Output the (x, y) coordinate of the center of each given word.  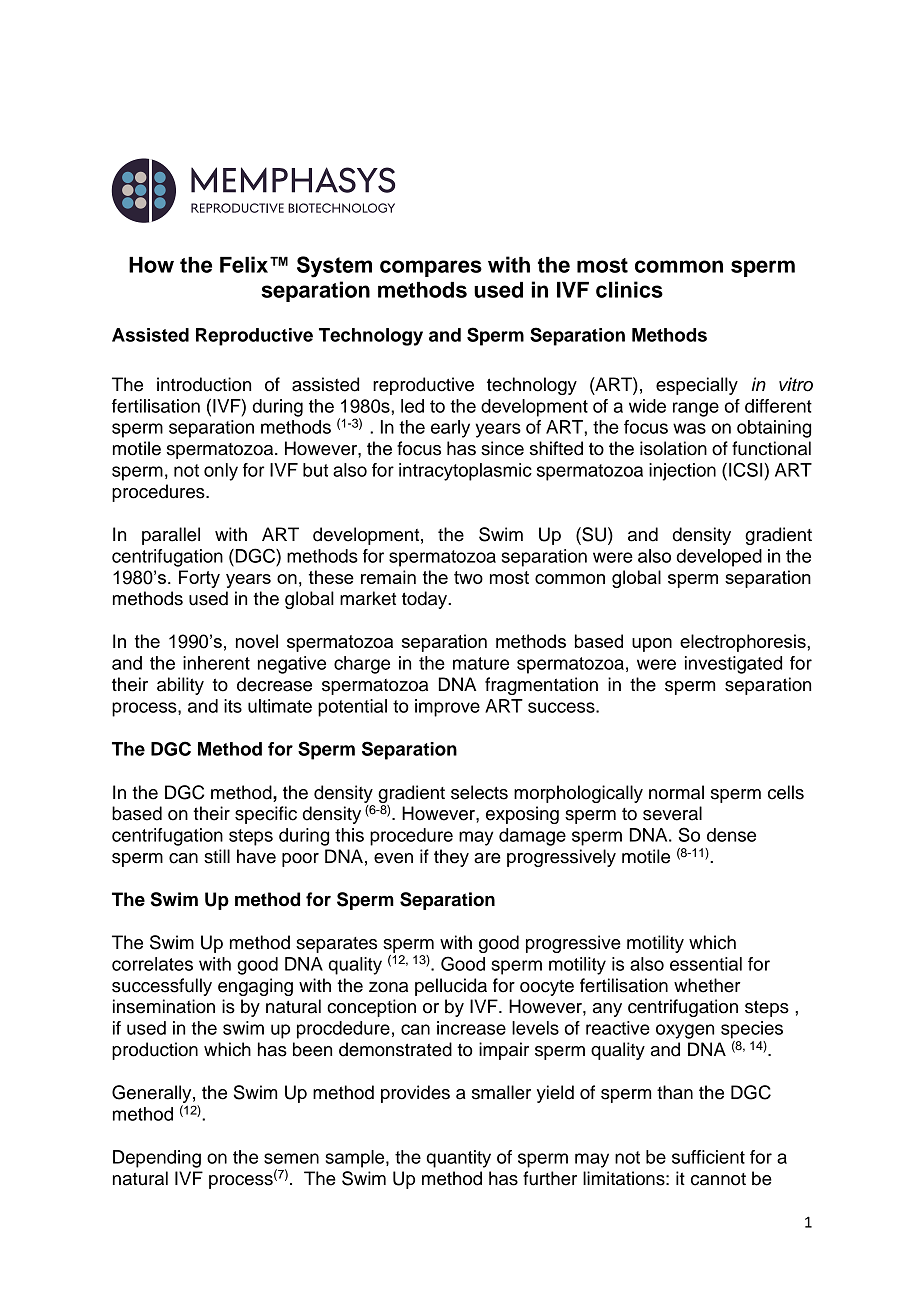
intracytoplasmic (465, 472)
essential (706, 964)
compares (431, 268)
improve (447, 708)
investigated (733, 665)
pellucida (451, 987)
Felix (245, 264)
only (221, 472)
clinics (629, 289)
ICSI (747, 469)
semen (291, 1158)
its (233, 706)
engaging (255, 987)
